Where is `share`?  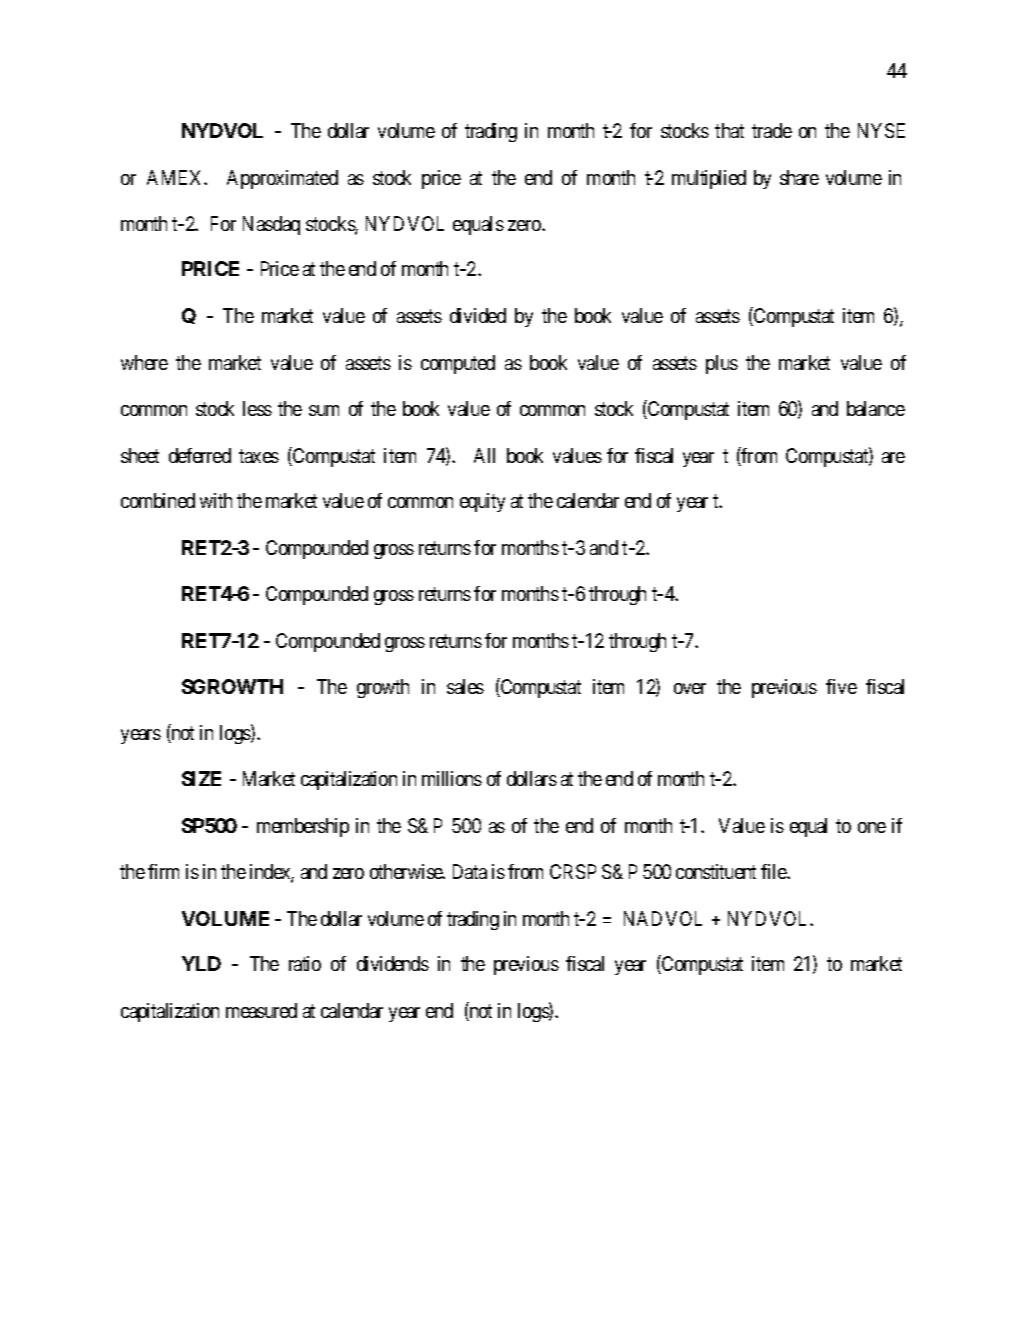 share is located at coordinates (799, 177).
